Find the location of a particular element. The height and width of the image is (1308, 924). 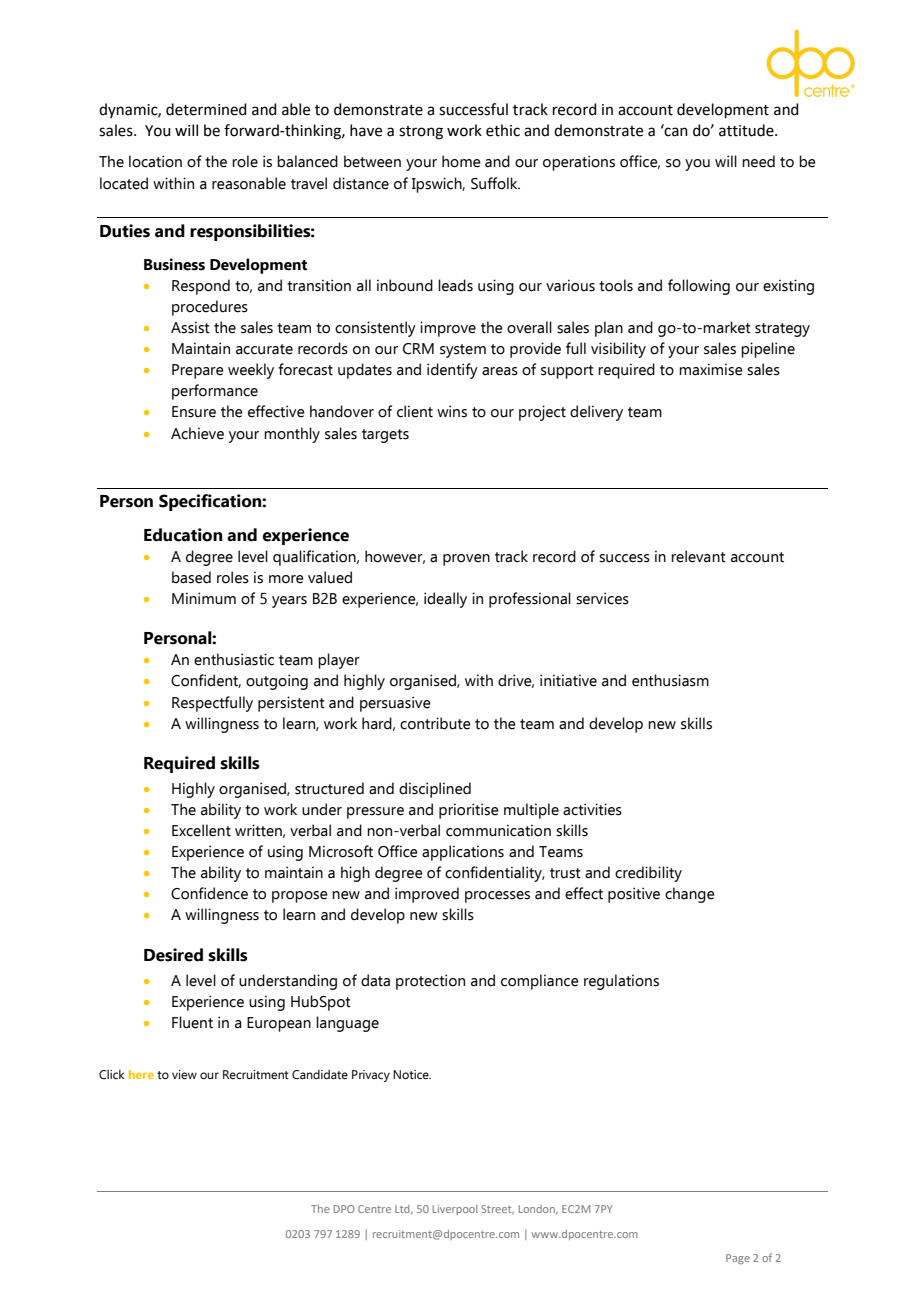

maximise is located at coordinates (711, 369).
